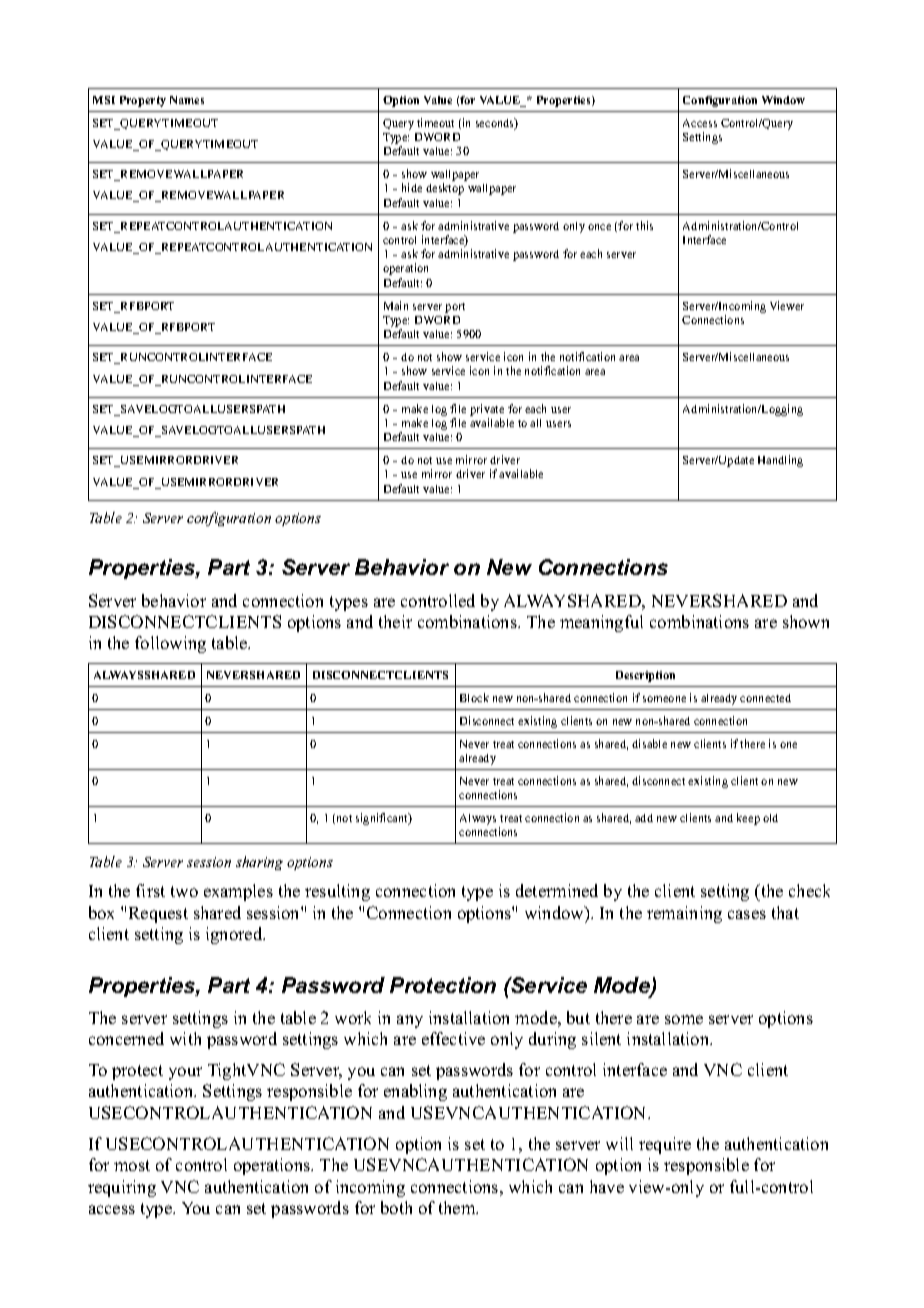 The width and height of the document is (924, 1308). Describe the element at coordinates (765, 698) in the document. I see `connected` at that location.
